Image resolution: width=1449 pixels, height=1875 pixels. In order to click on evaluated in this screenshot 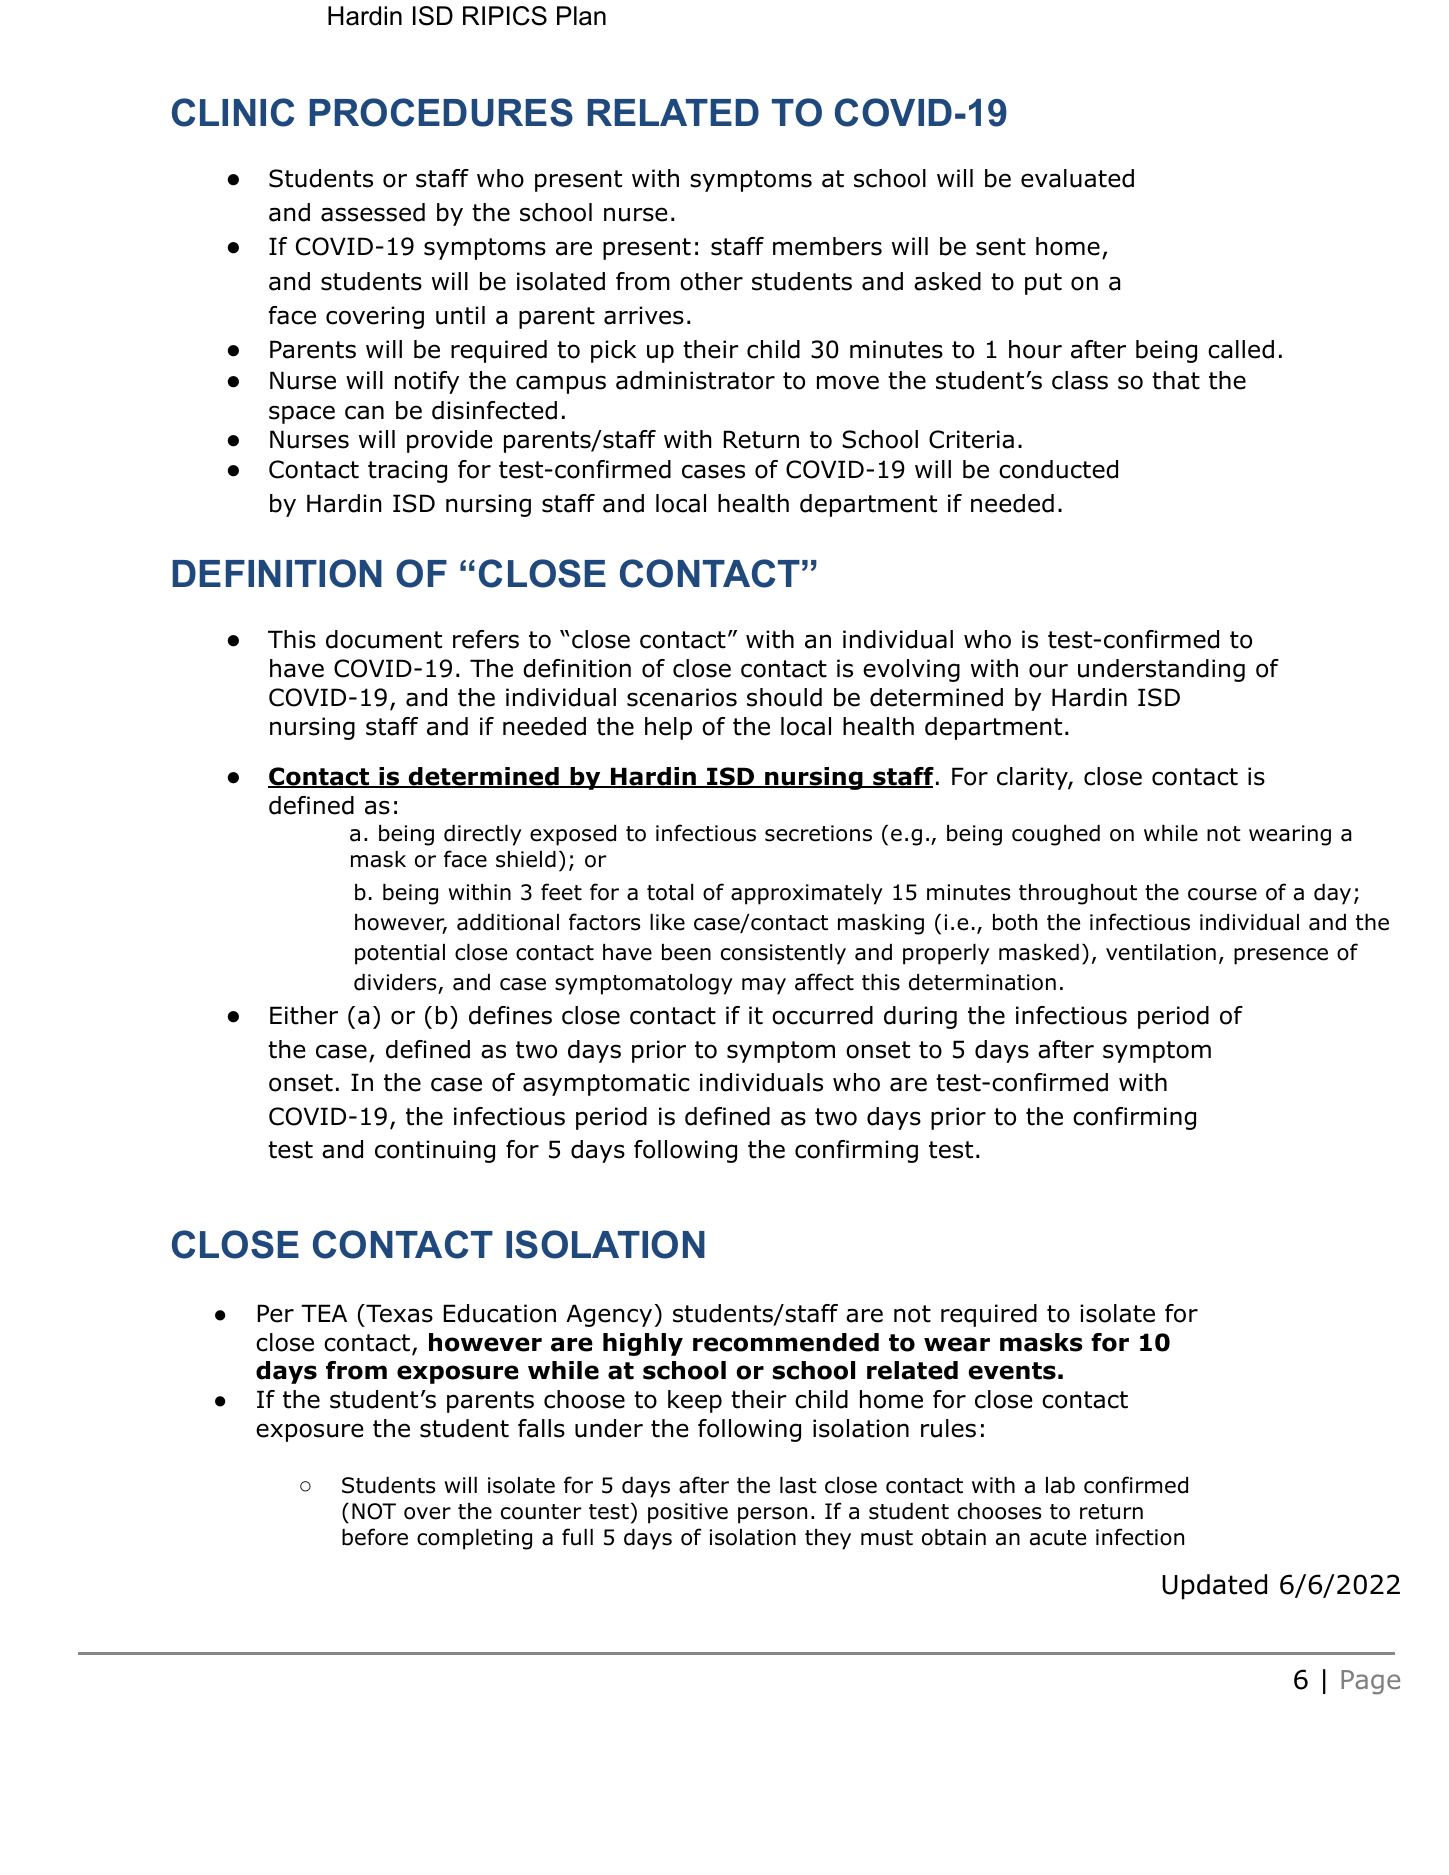, I will do `click(1077, 178)`.
